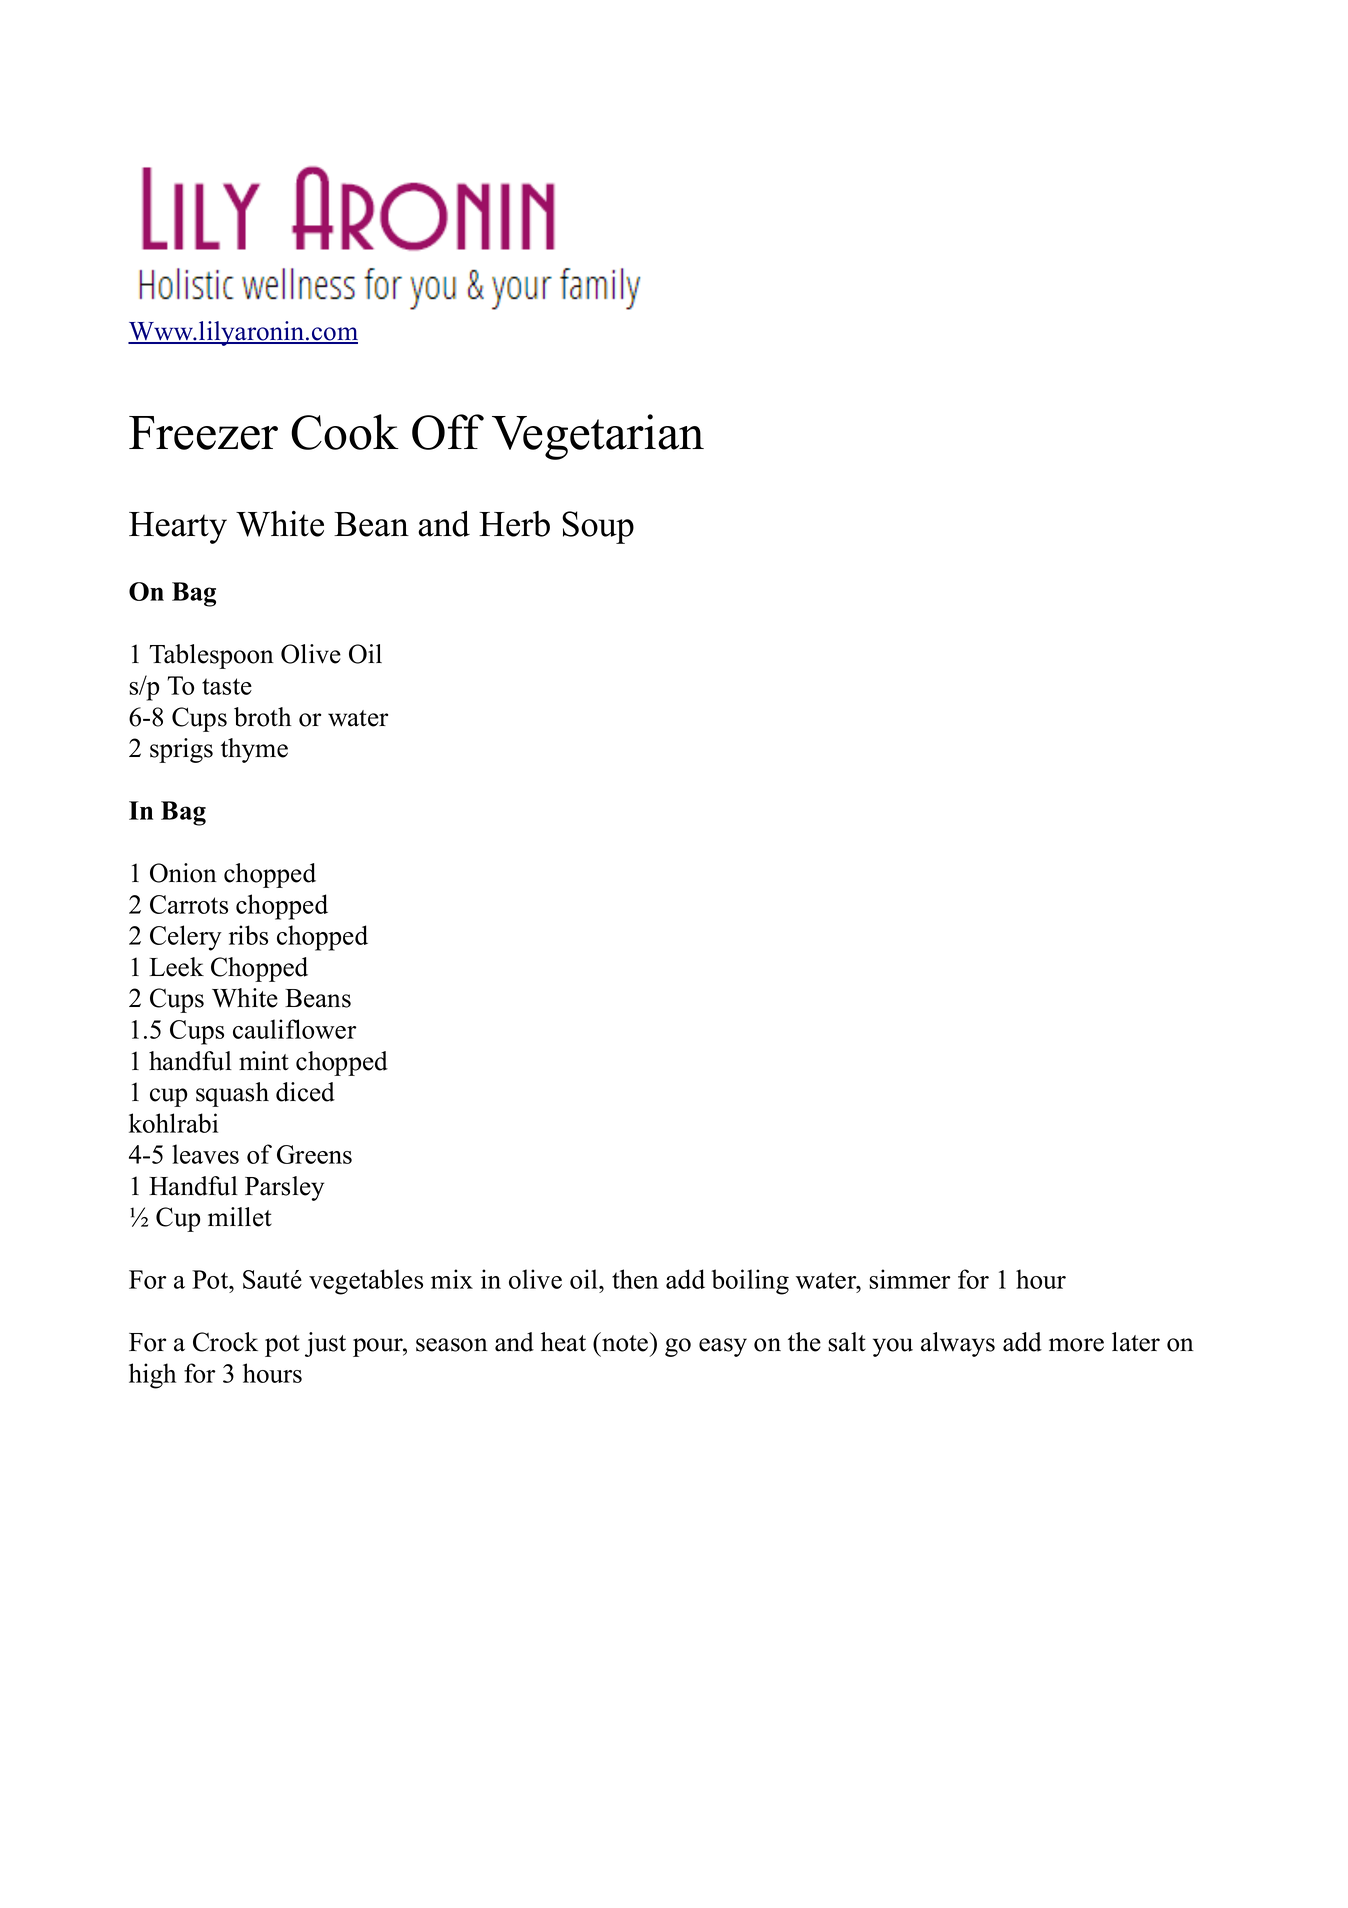 Image resolution: width=1348 pixels, height=1908 pixels. What do you see at coordinates (248, 935) in the document?
I see `ribs` at bounding box center [248, 935].
